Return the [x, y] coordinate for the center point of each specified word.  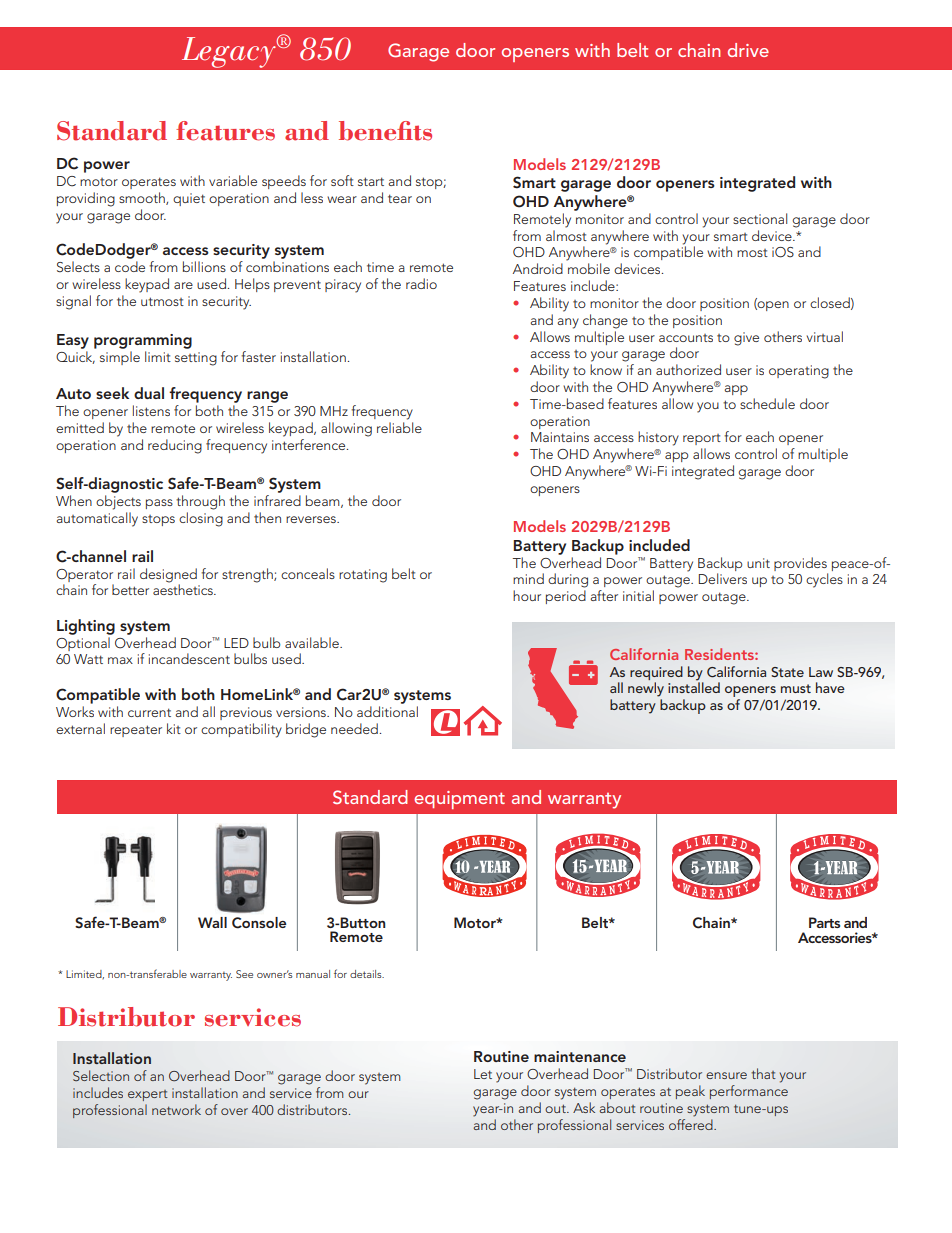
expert [148, 1095]
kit [174, 728]
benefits [385, 131]
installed [694, 686]
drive [748, 50]
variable [233, 180]
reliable [399, 427]
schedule [767, 403]
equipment [459, 800]
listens [151, 410]
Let [483, 1074]
